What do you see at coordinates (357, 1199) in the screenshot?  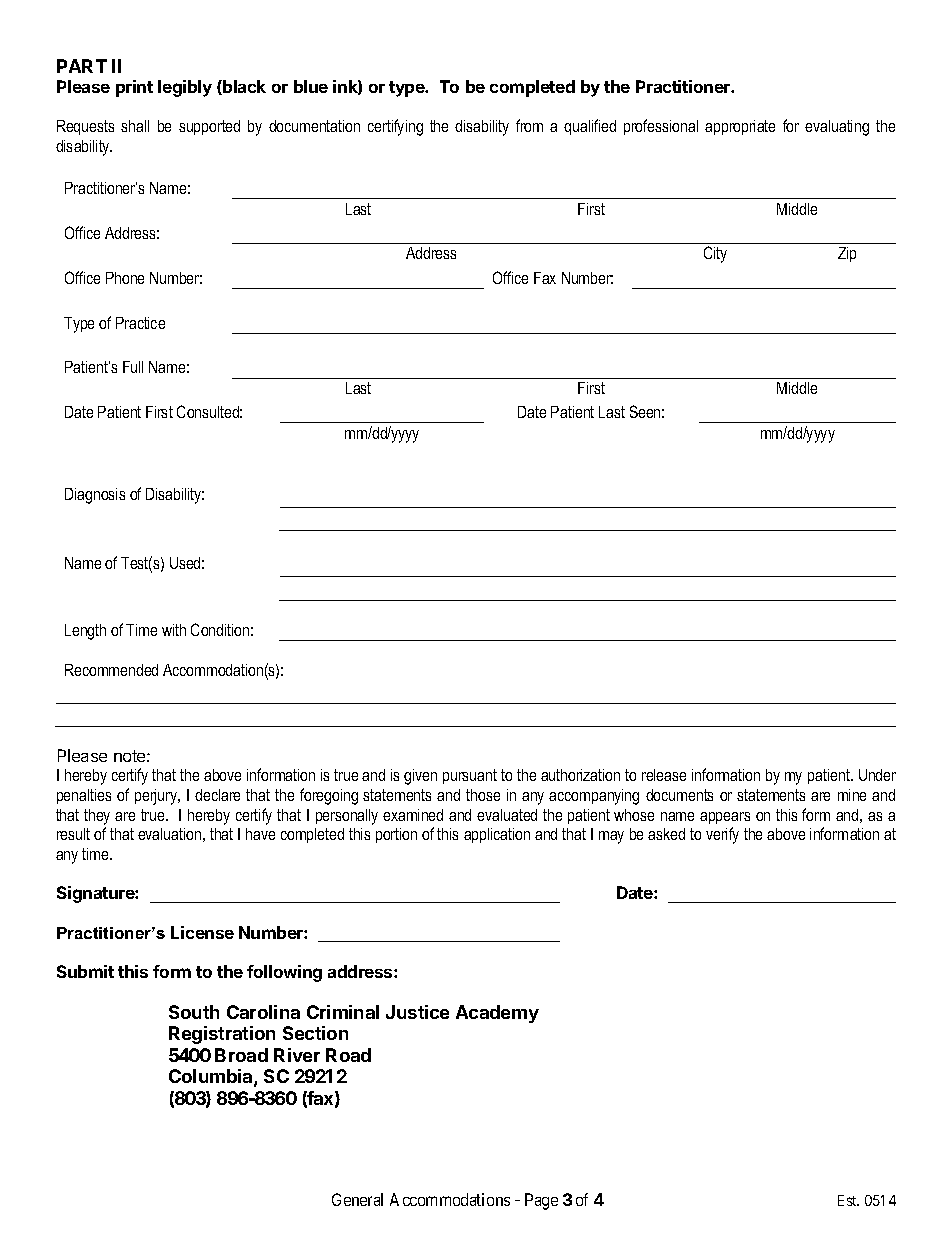 I see `General` at bounding box center [357, 1199].
